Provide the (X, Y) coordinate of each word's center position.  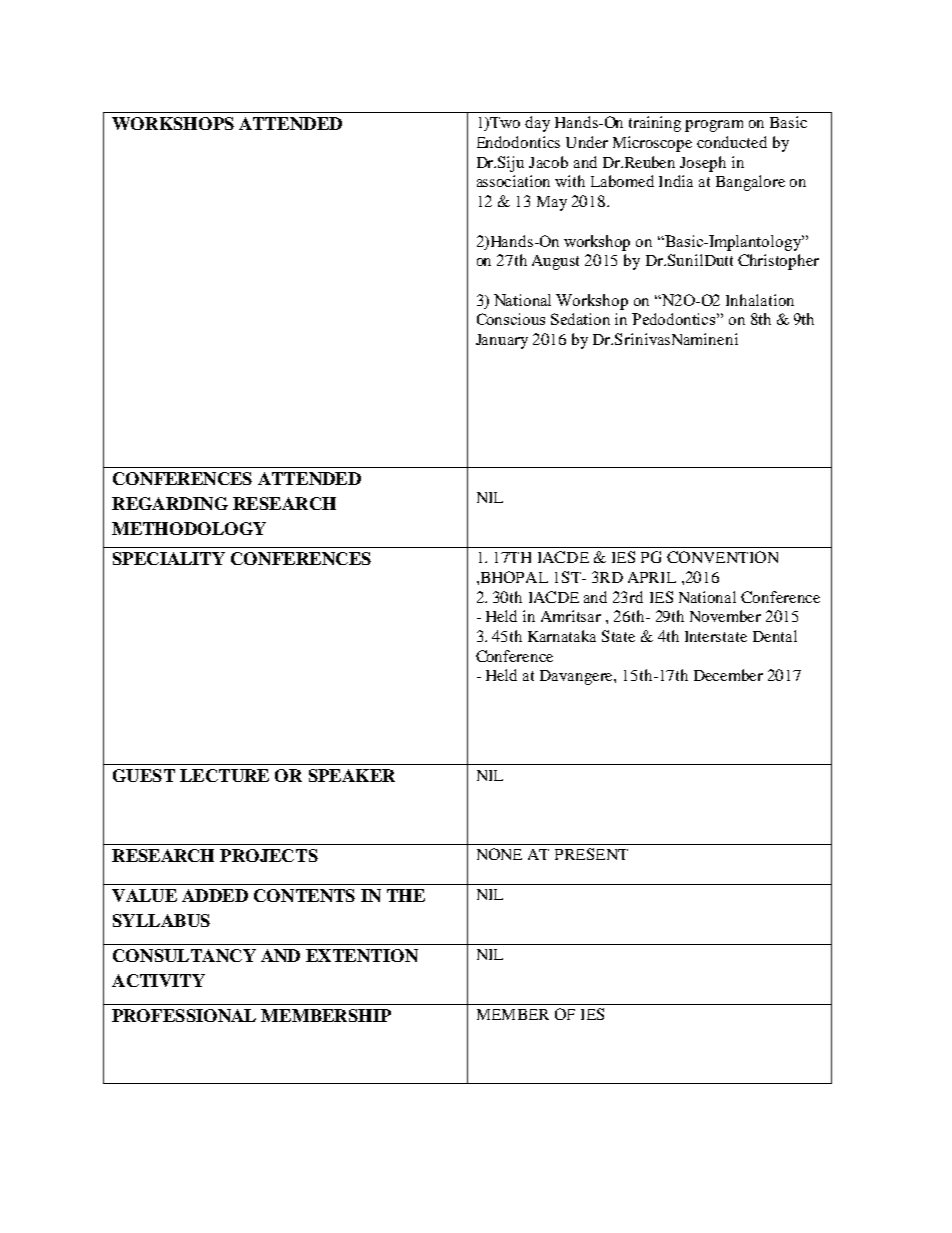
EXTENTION (362, 955)
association (513, 181)
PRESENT (591, 854)
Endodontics (518, 142)
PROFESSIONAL (184, 1015)
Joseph (703, 164)
